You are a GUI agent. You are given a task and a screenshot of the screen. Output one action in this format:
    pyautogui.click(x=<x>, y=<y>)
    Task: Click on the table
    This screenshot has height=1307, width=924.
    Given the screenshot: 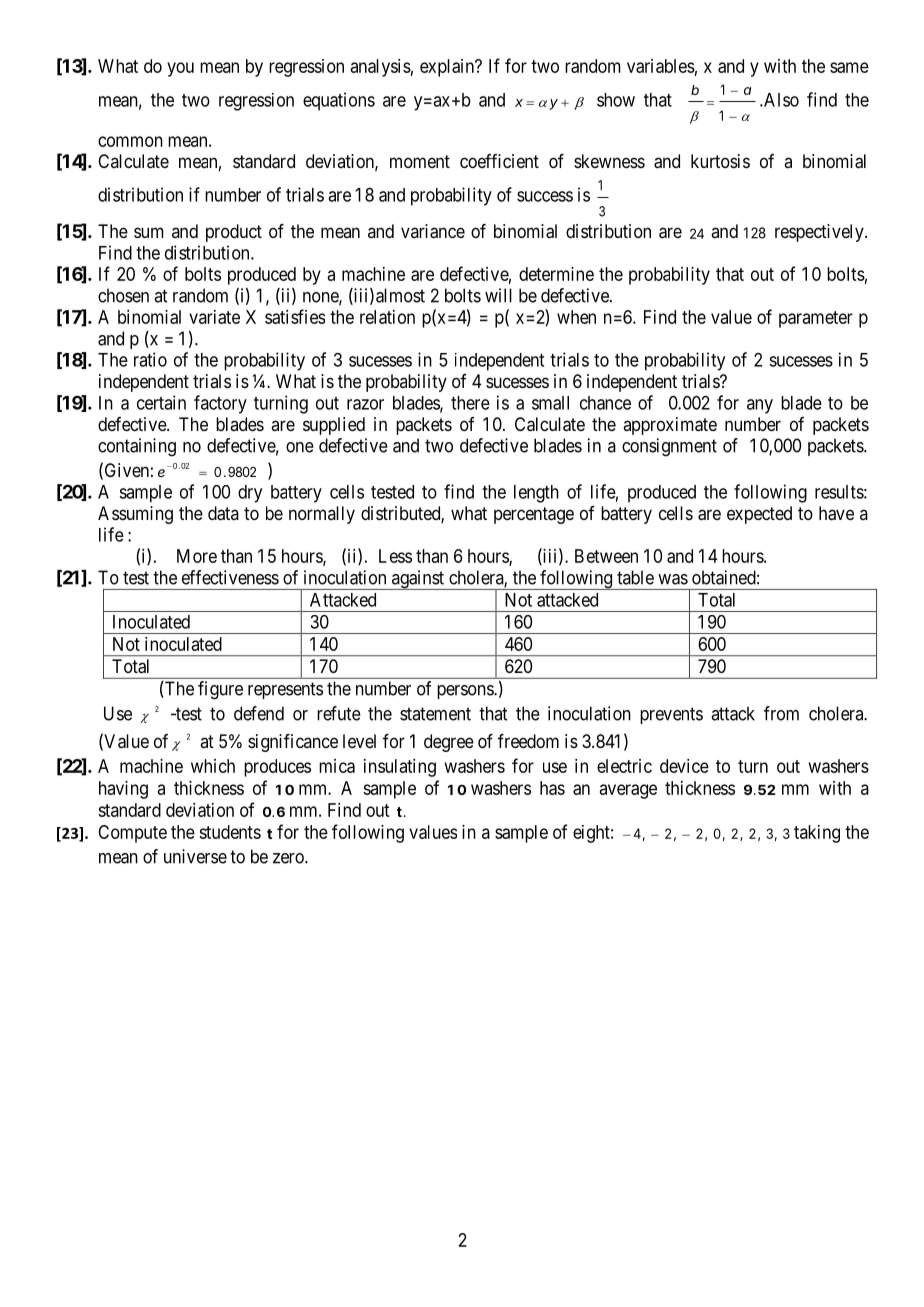 What is the action you would take?
    pyautogui.click(x=635, y=577)
